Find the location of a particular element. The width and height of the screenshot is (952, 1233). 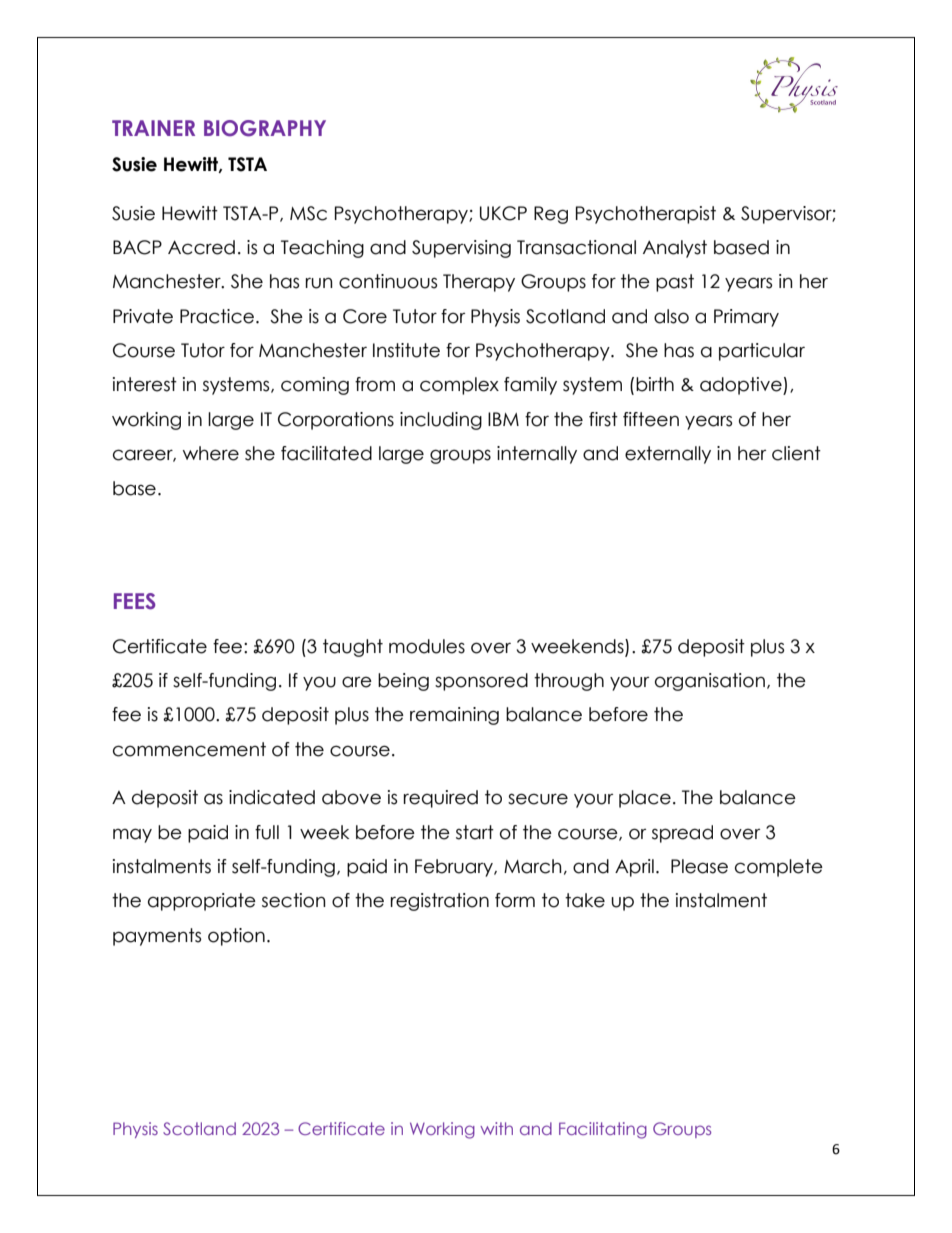

Facilitating is located at coordinates (603, 1130).
